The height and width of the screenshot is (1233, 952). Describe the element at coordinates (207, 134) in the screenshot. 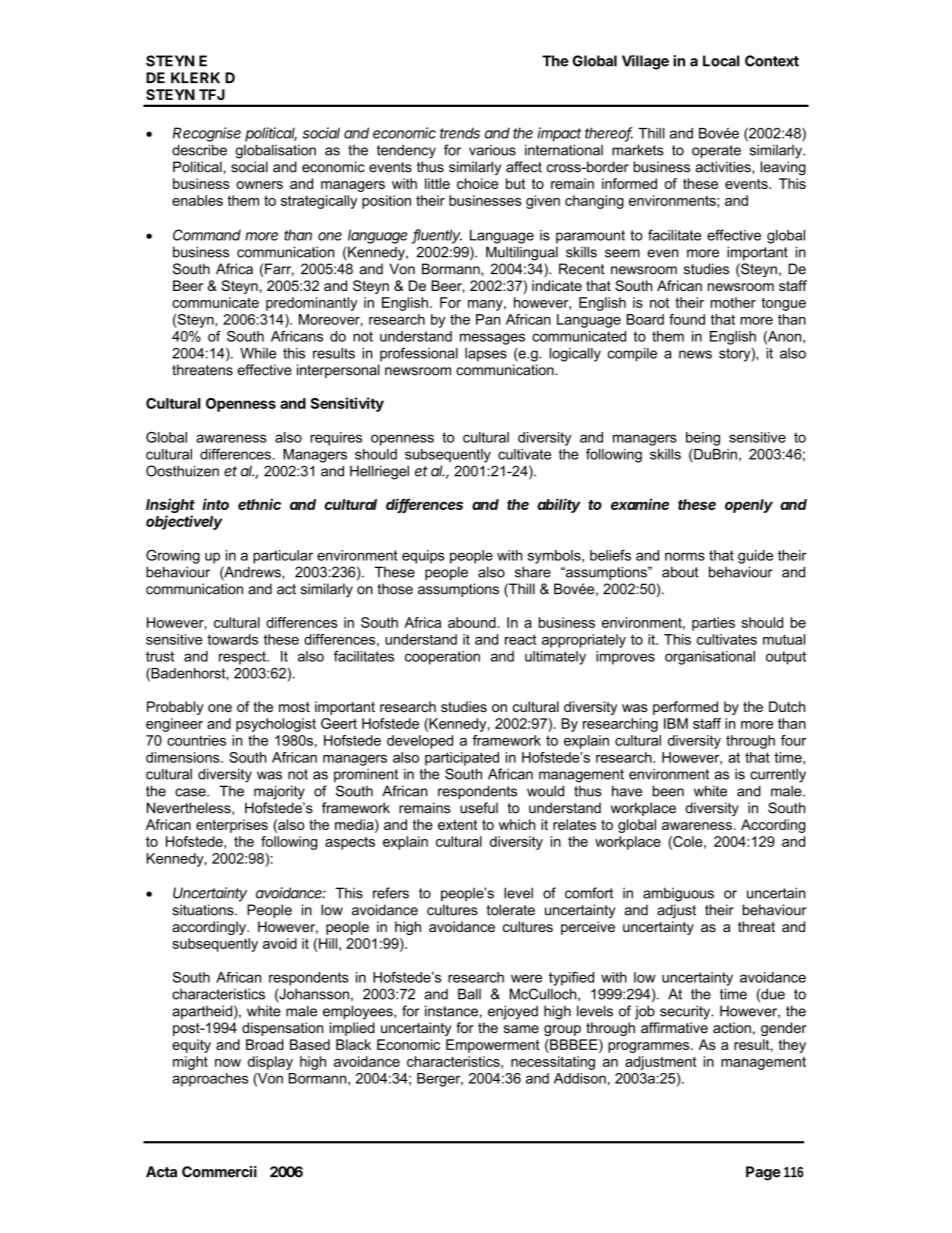

I see `Recognise` at that location.
